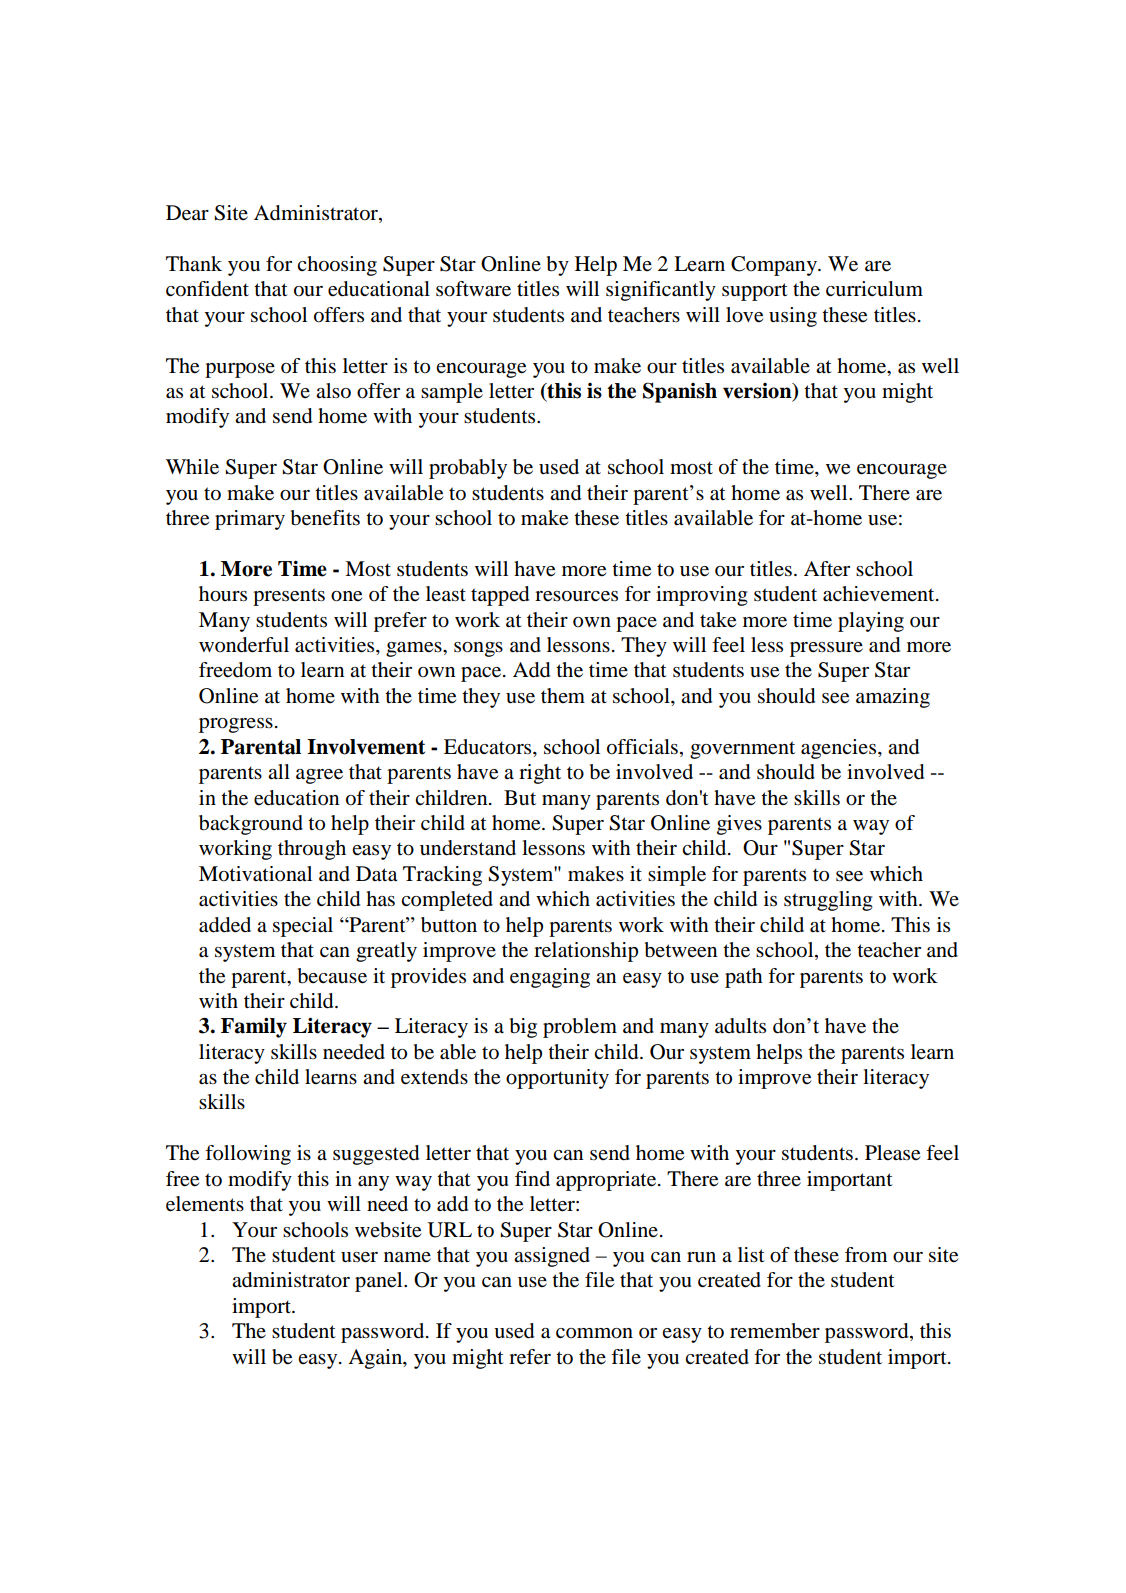  Describe the element at coordinates (337, 266) in the screenshot. I see `choosing` at that location.
